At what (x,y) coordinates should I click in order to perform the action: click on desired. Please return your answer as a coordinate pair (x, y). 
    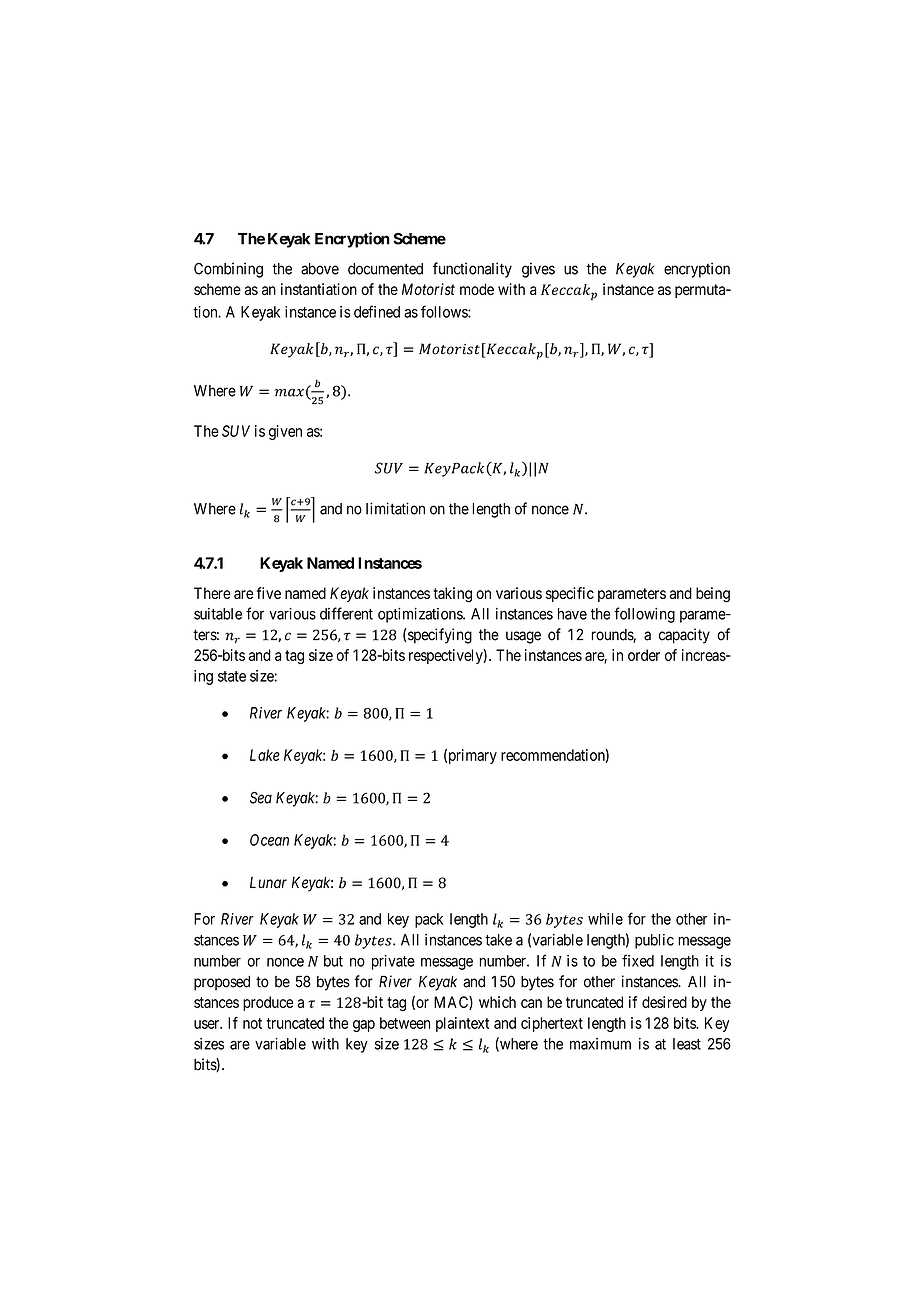
    Looking at the image, I should click on (664, 1002).
